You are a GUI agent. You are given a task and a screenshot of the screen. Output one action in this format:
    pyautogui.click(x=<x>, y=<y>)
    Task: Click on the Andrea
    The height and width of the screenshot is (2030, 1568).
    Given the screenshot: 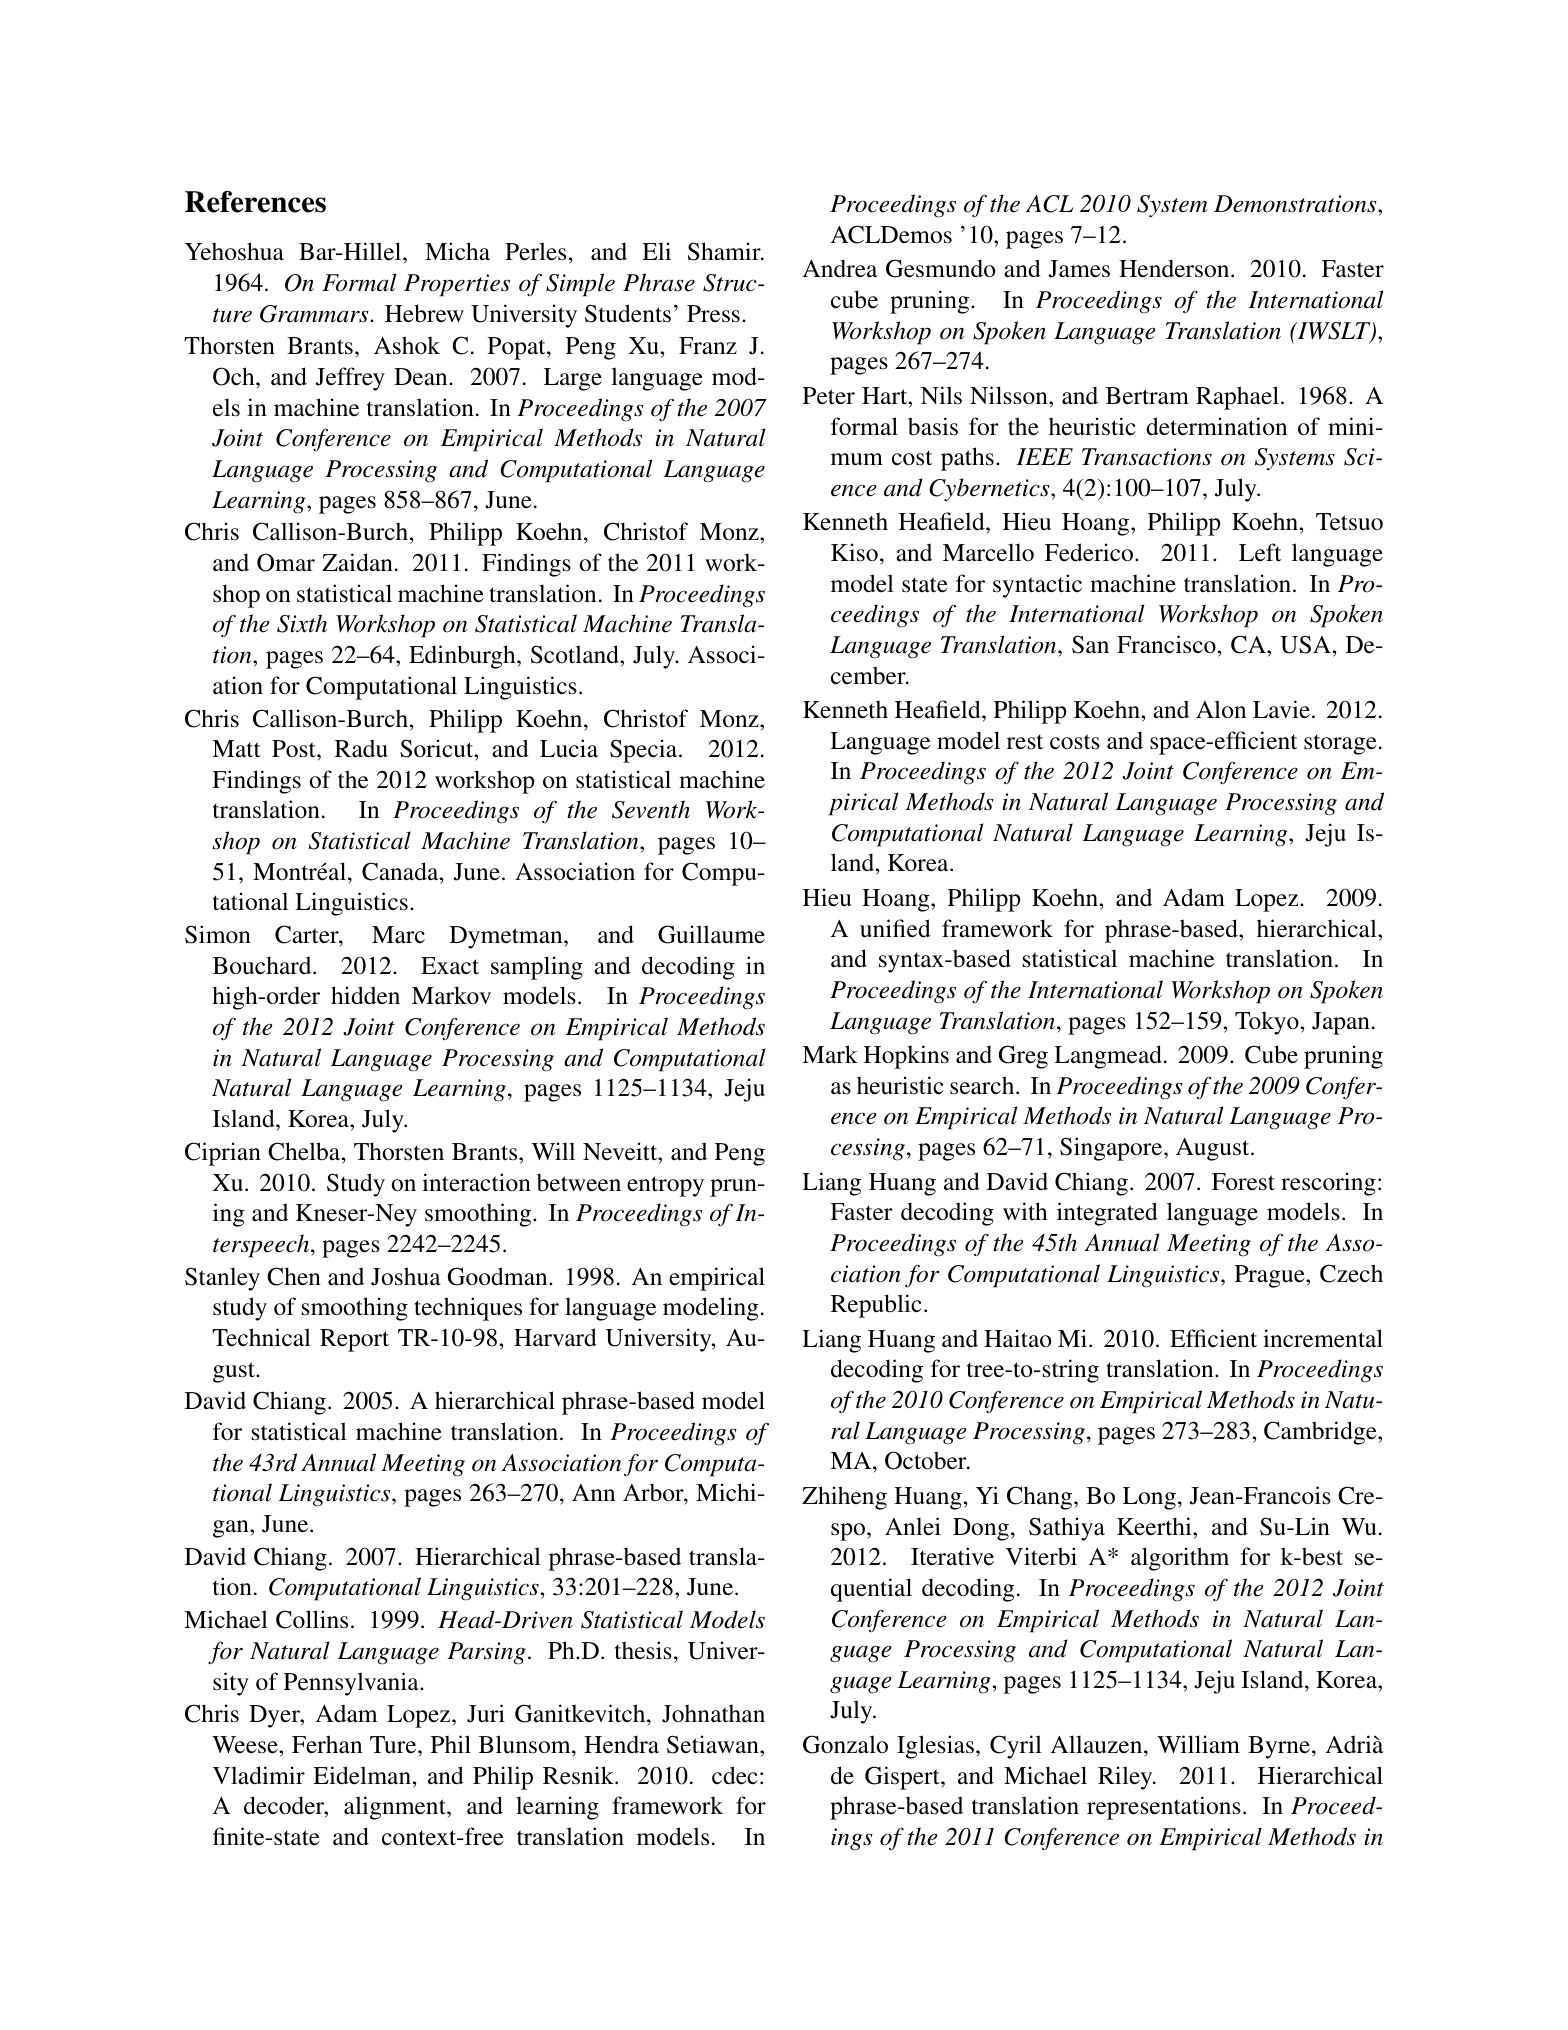 What is the action you would take?
    pyautogui.click(x=840, y=268)
